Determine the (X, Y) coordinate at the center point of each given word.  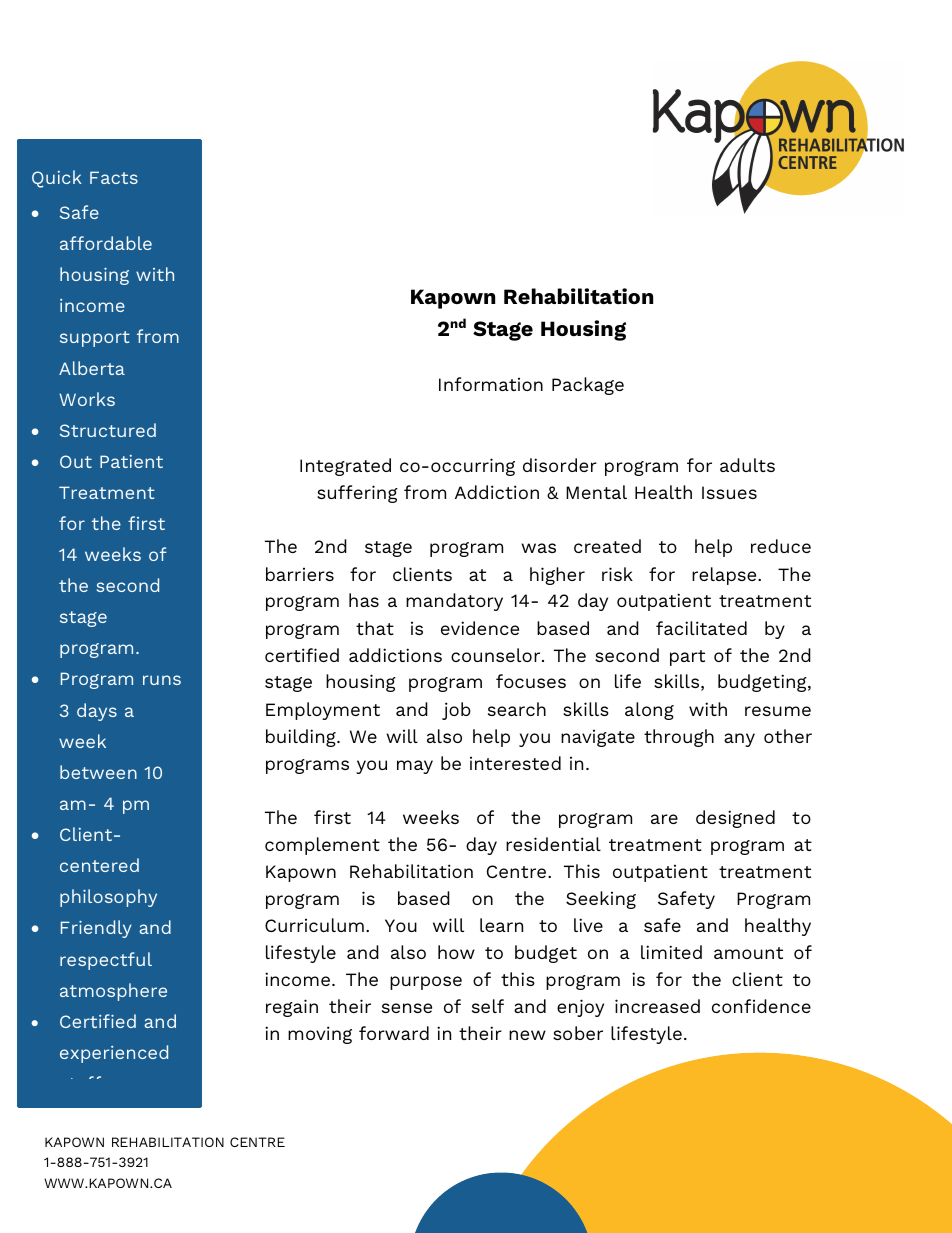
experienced (114, 1054)
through (679, 738)
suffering (357, 494)
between (98, 772)
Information (491, 384)
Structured (108, 430)
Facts (114, 177)
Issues (729, 492)
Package (588, 386)
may (415, 767)
